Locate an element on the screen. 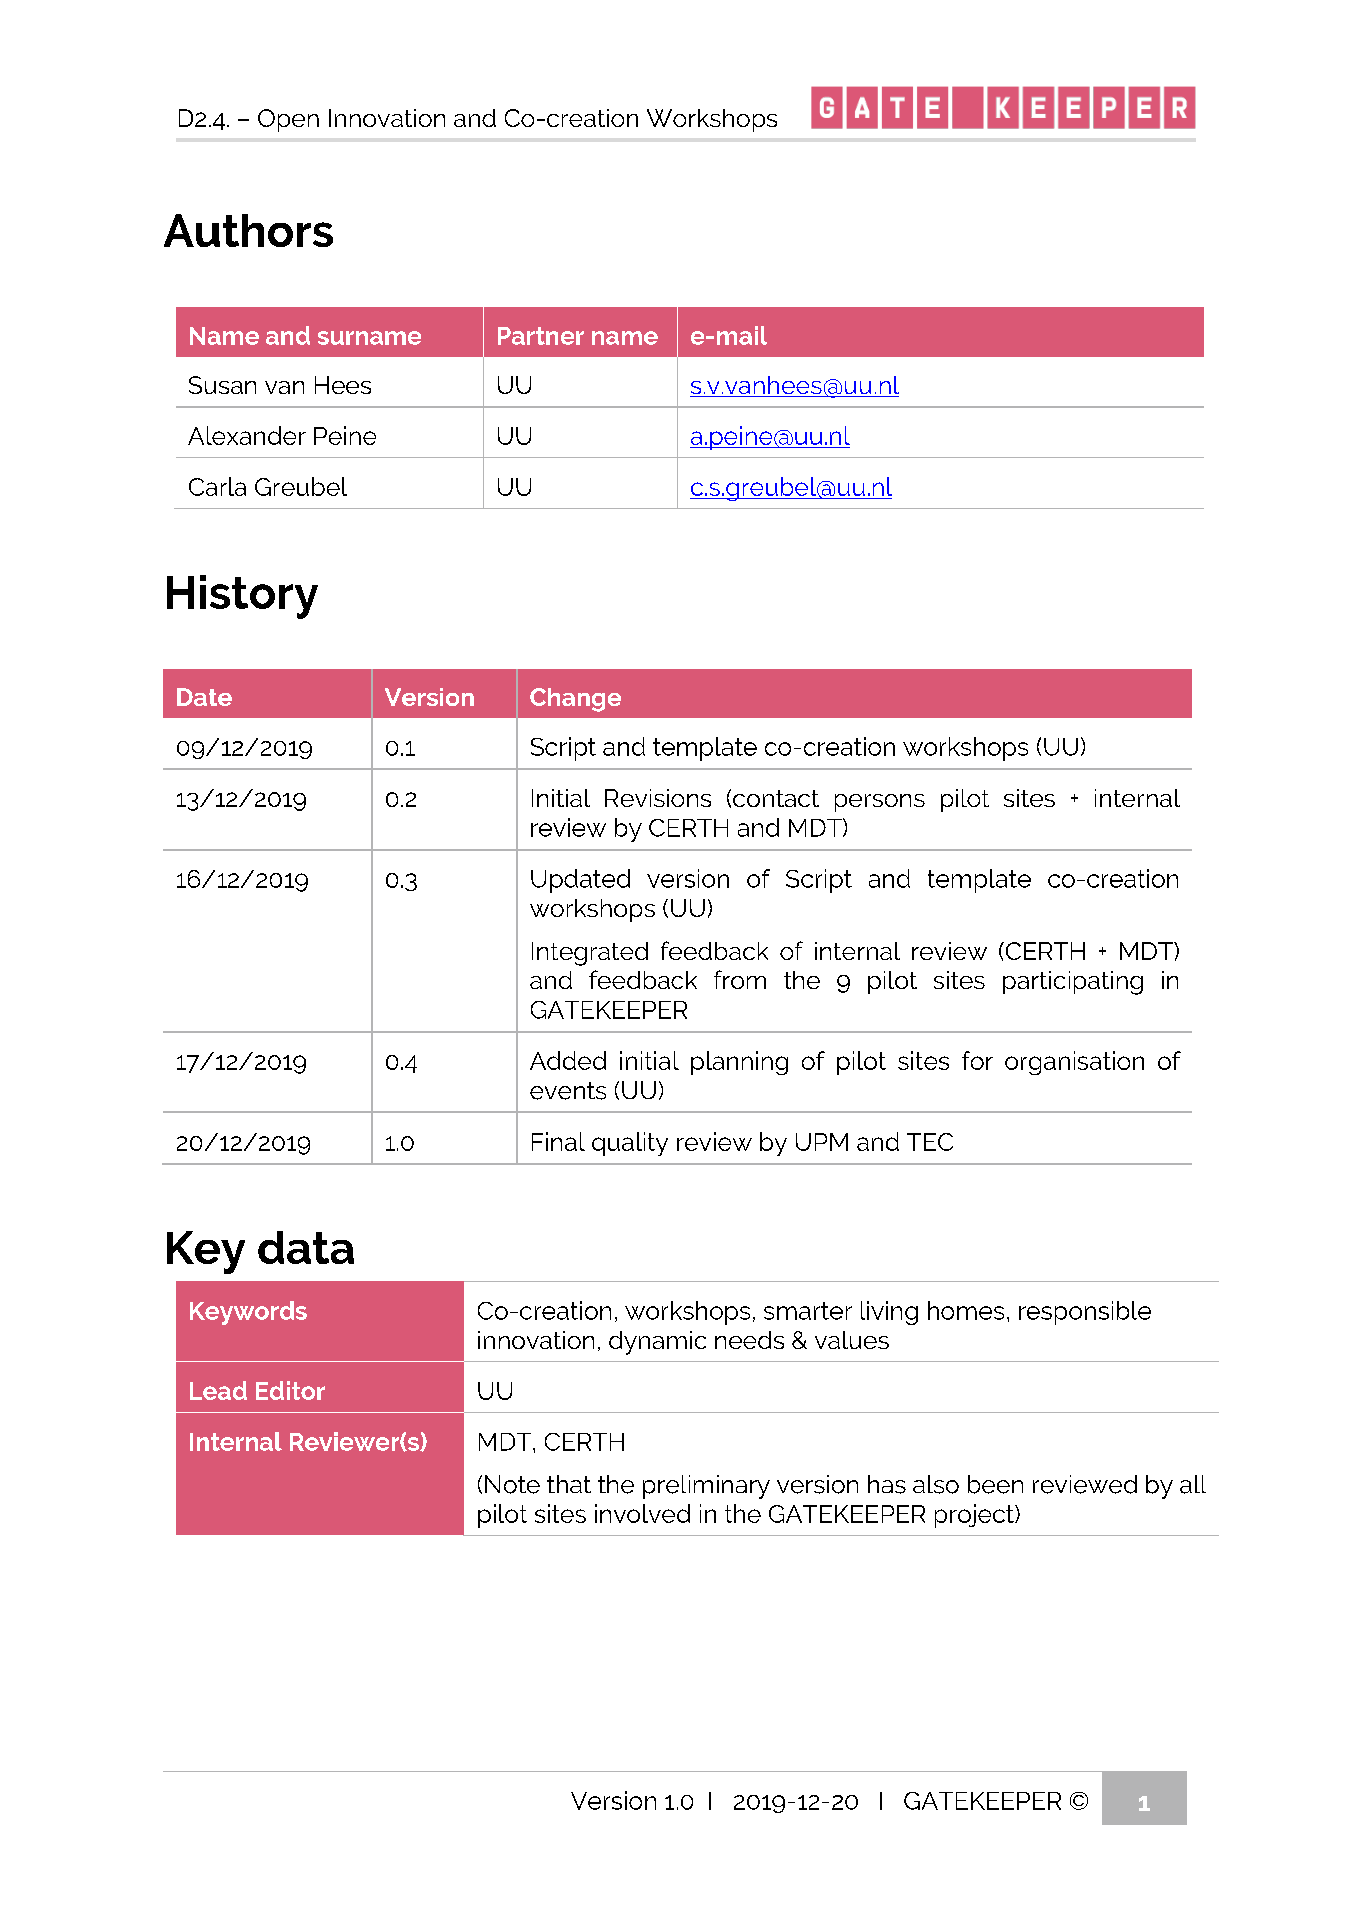 This screenshot has width=1350, height=1909. Revisions is located at coordinates (658, 798).
